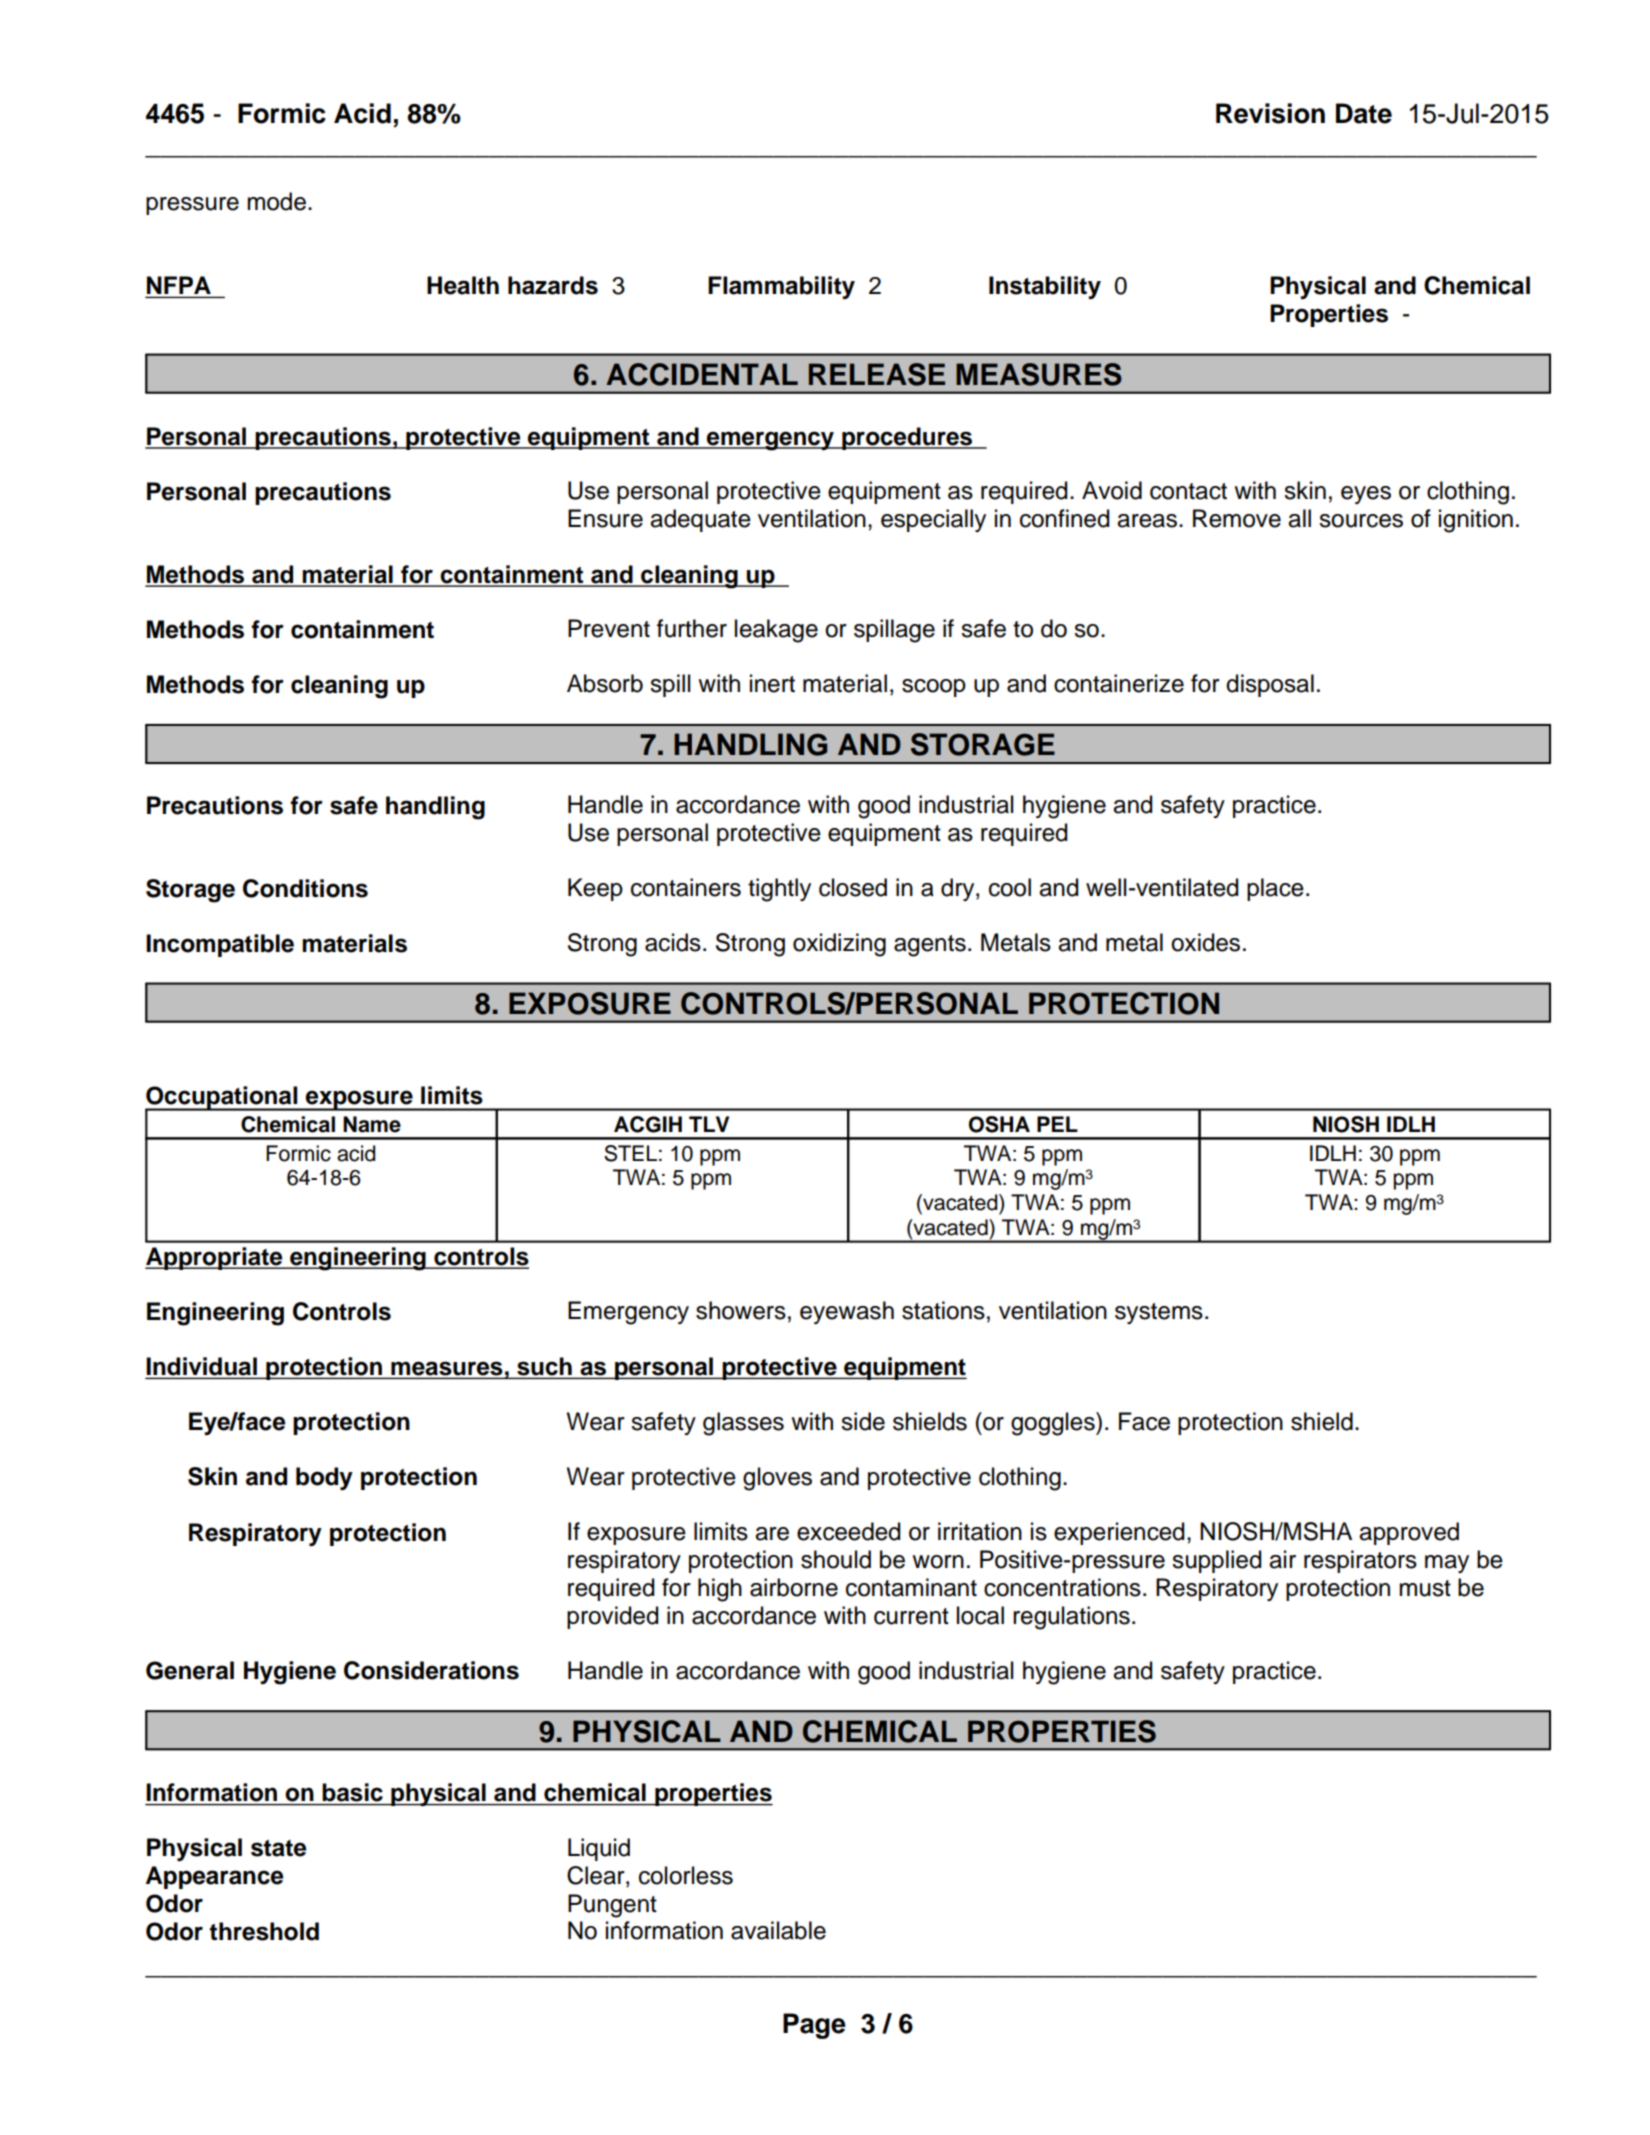  I want to click on mode, so click(276, 201).
